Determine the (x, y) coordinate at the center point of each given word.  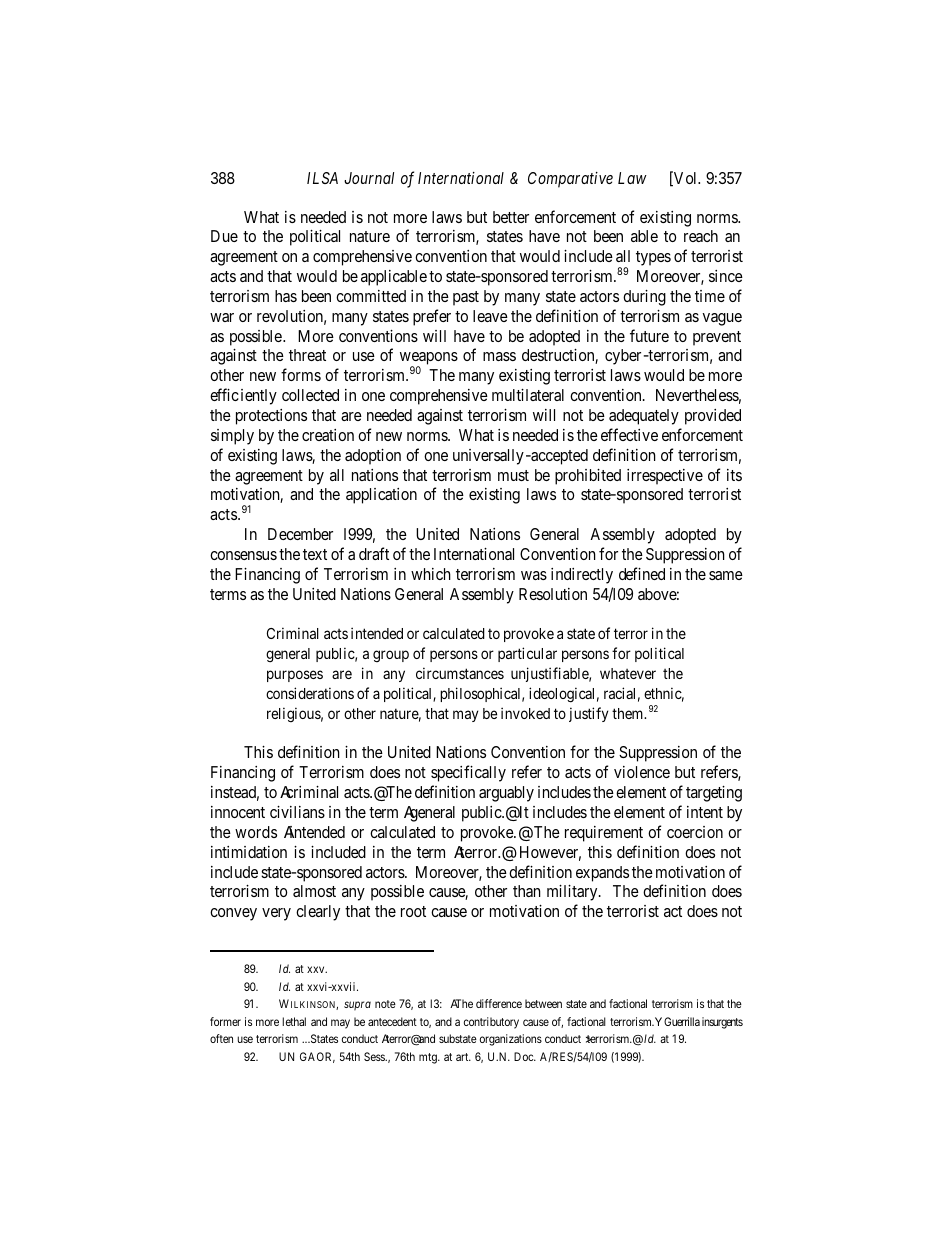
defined (642, 573)
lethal (294, 1021)
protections (271, 417)
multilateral (528, 395)
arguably (506, 794)
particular (527, 654)
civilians (297, 812)
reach (701, 236)
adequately (644, 417)
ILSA (322, 178)
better (511, 217)
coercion (695, 832)
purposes (295, 676)
